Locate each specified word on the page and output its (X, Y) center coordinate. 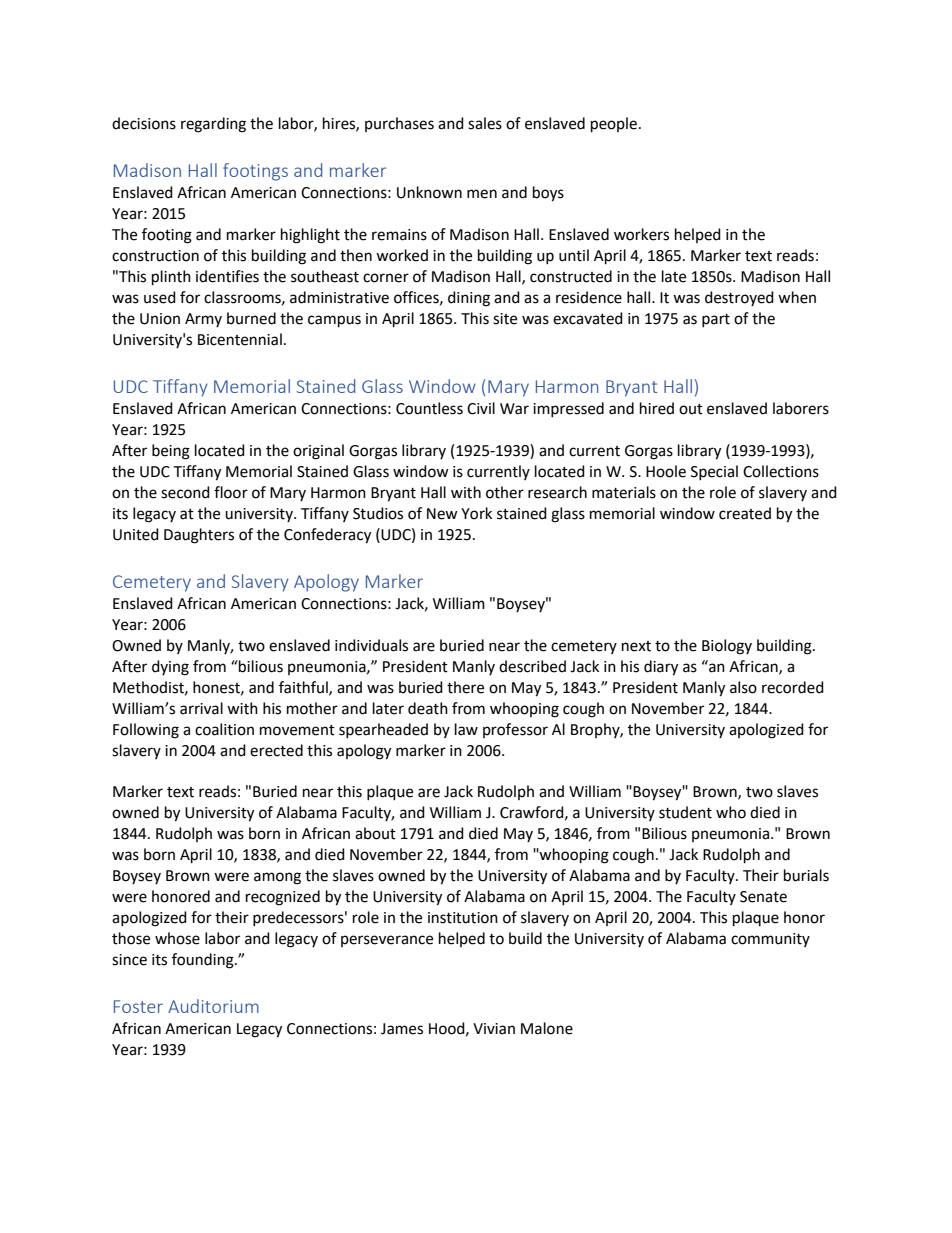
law (466, 729)
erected (276, 750)
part (716, 320)
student (685, 812)
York (476, 513)
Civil (481, 408)
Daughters (199, 536)
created (745, 513)
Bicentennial (240, 339)
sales (485, 123)
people (614, 125)
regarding (213, 125)
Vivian (494, 1029)
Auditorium (213, 1006)
